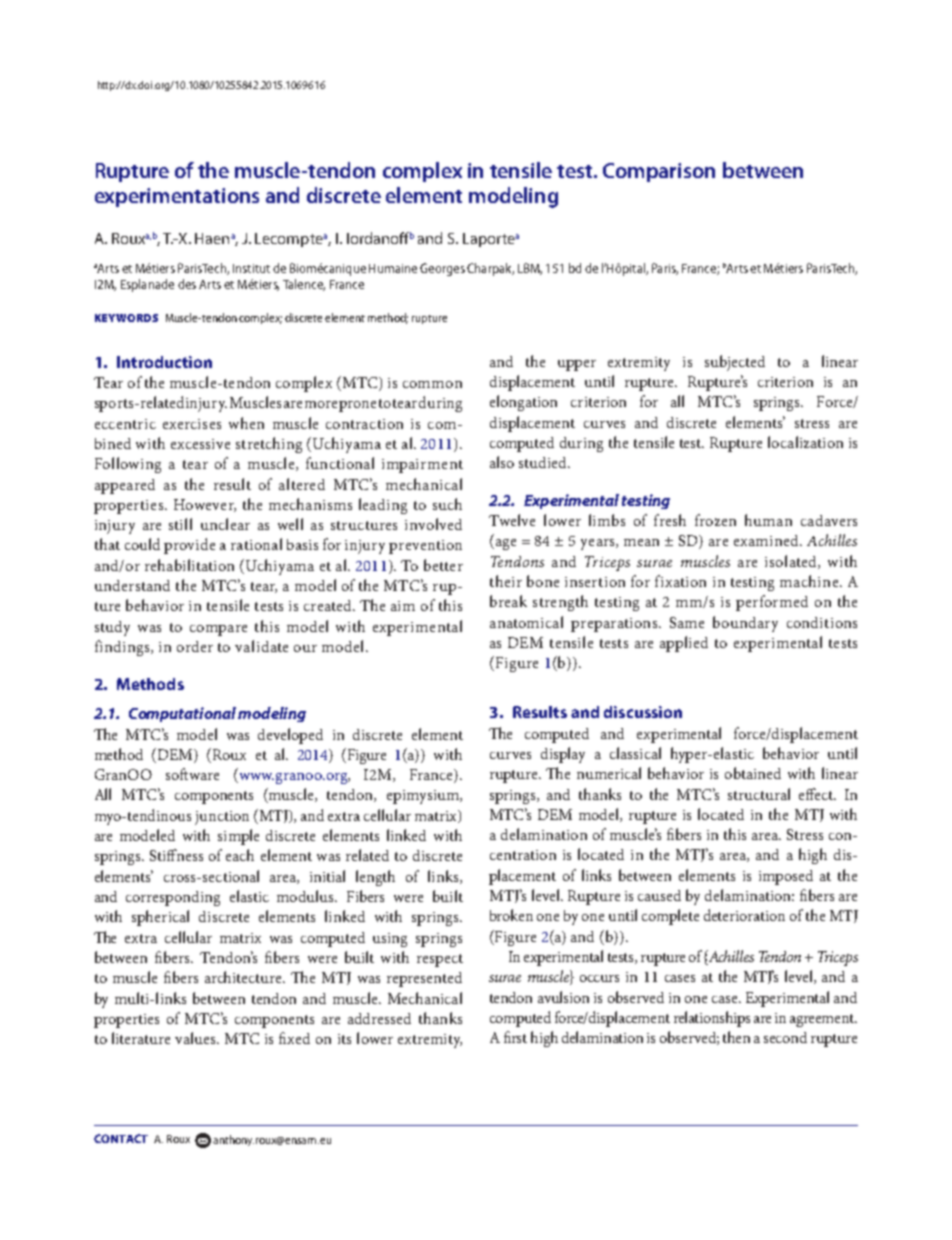 The width and height of the image is (952, 1240). What do you see at coordinates (195, 646) in the image?
I see `order` at bounding box center [195, 646].
